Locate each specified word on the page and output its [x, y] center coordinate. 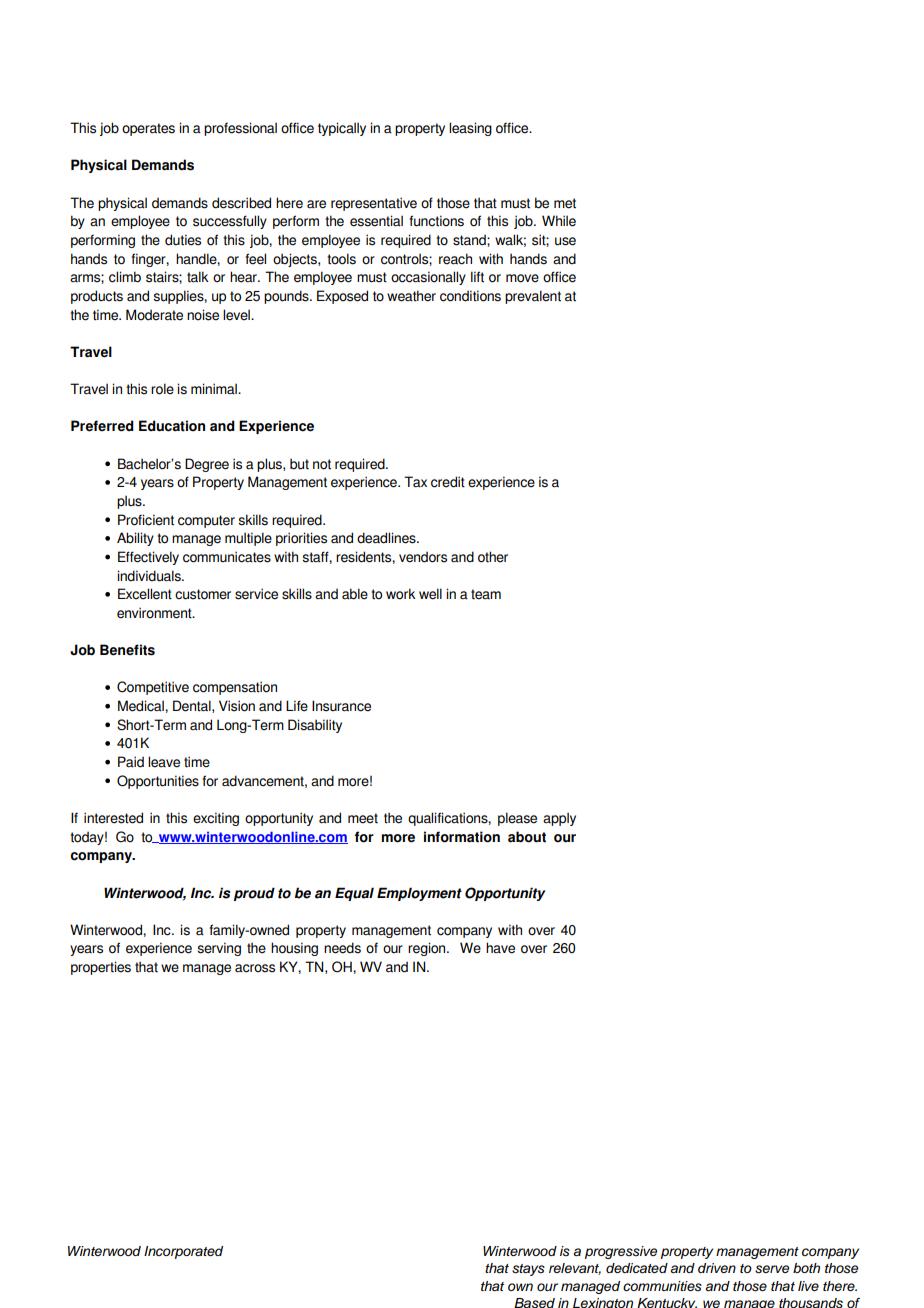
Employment [419, 894]
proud [254, 894]
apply [559, 819]
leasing [470, 129]
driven [717, 1268]
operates [148, 129]
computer [206, 521]
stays [528, 1270]
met [565, 203]
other [493, 557]
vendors [423, 557]
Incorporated [183, 1252]
